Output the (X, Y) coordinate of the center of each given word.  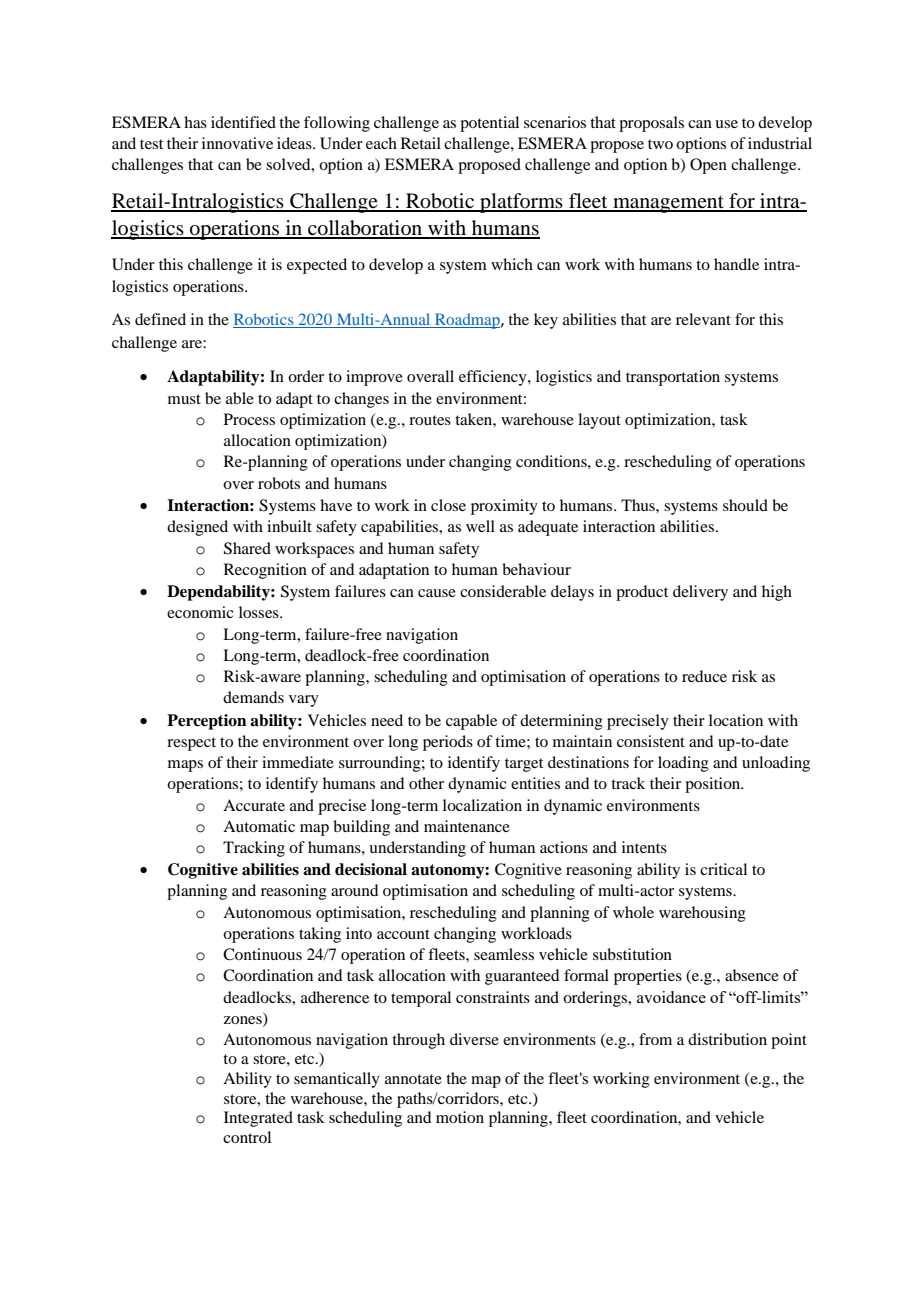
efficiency (494, 378)
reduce (704, 676)
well (480, 526)
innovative (237, 143)
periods (448, 743)
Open (708, 166)
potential (489, 124)
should (745, 505)
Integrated (258, 1119)
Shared (247, 548)
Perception (207, 722)
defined (160, 319)
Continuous (262, 954)
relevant (703, 319)
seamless (504, 954)
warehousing (702, 914)
